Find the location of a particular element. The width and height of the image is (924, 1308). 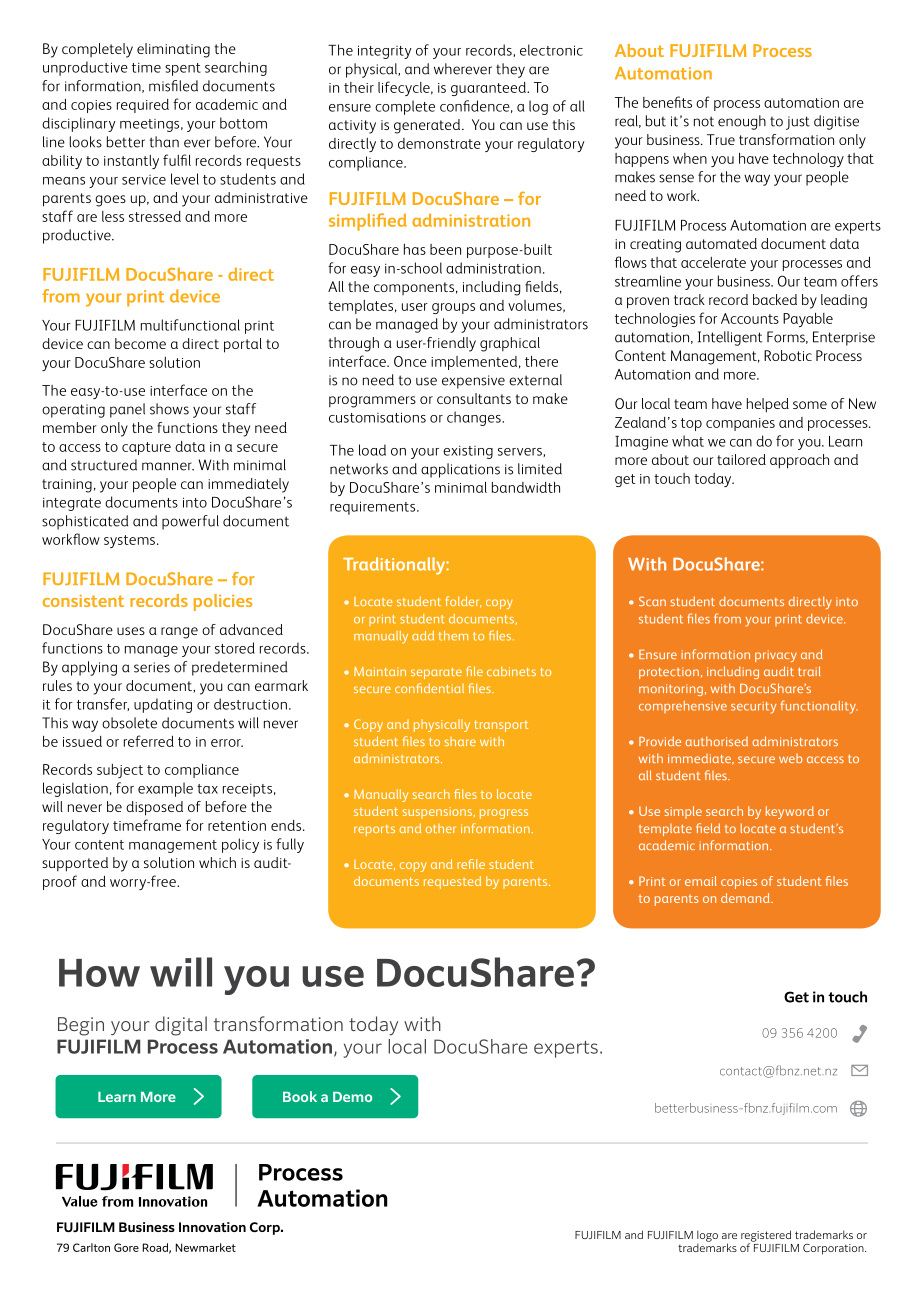

tailored is located at coordinates (741, 459).
